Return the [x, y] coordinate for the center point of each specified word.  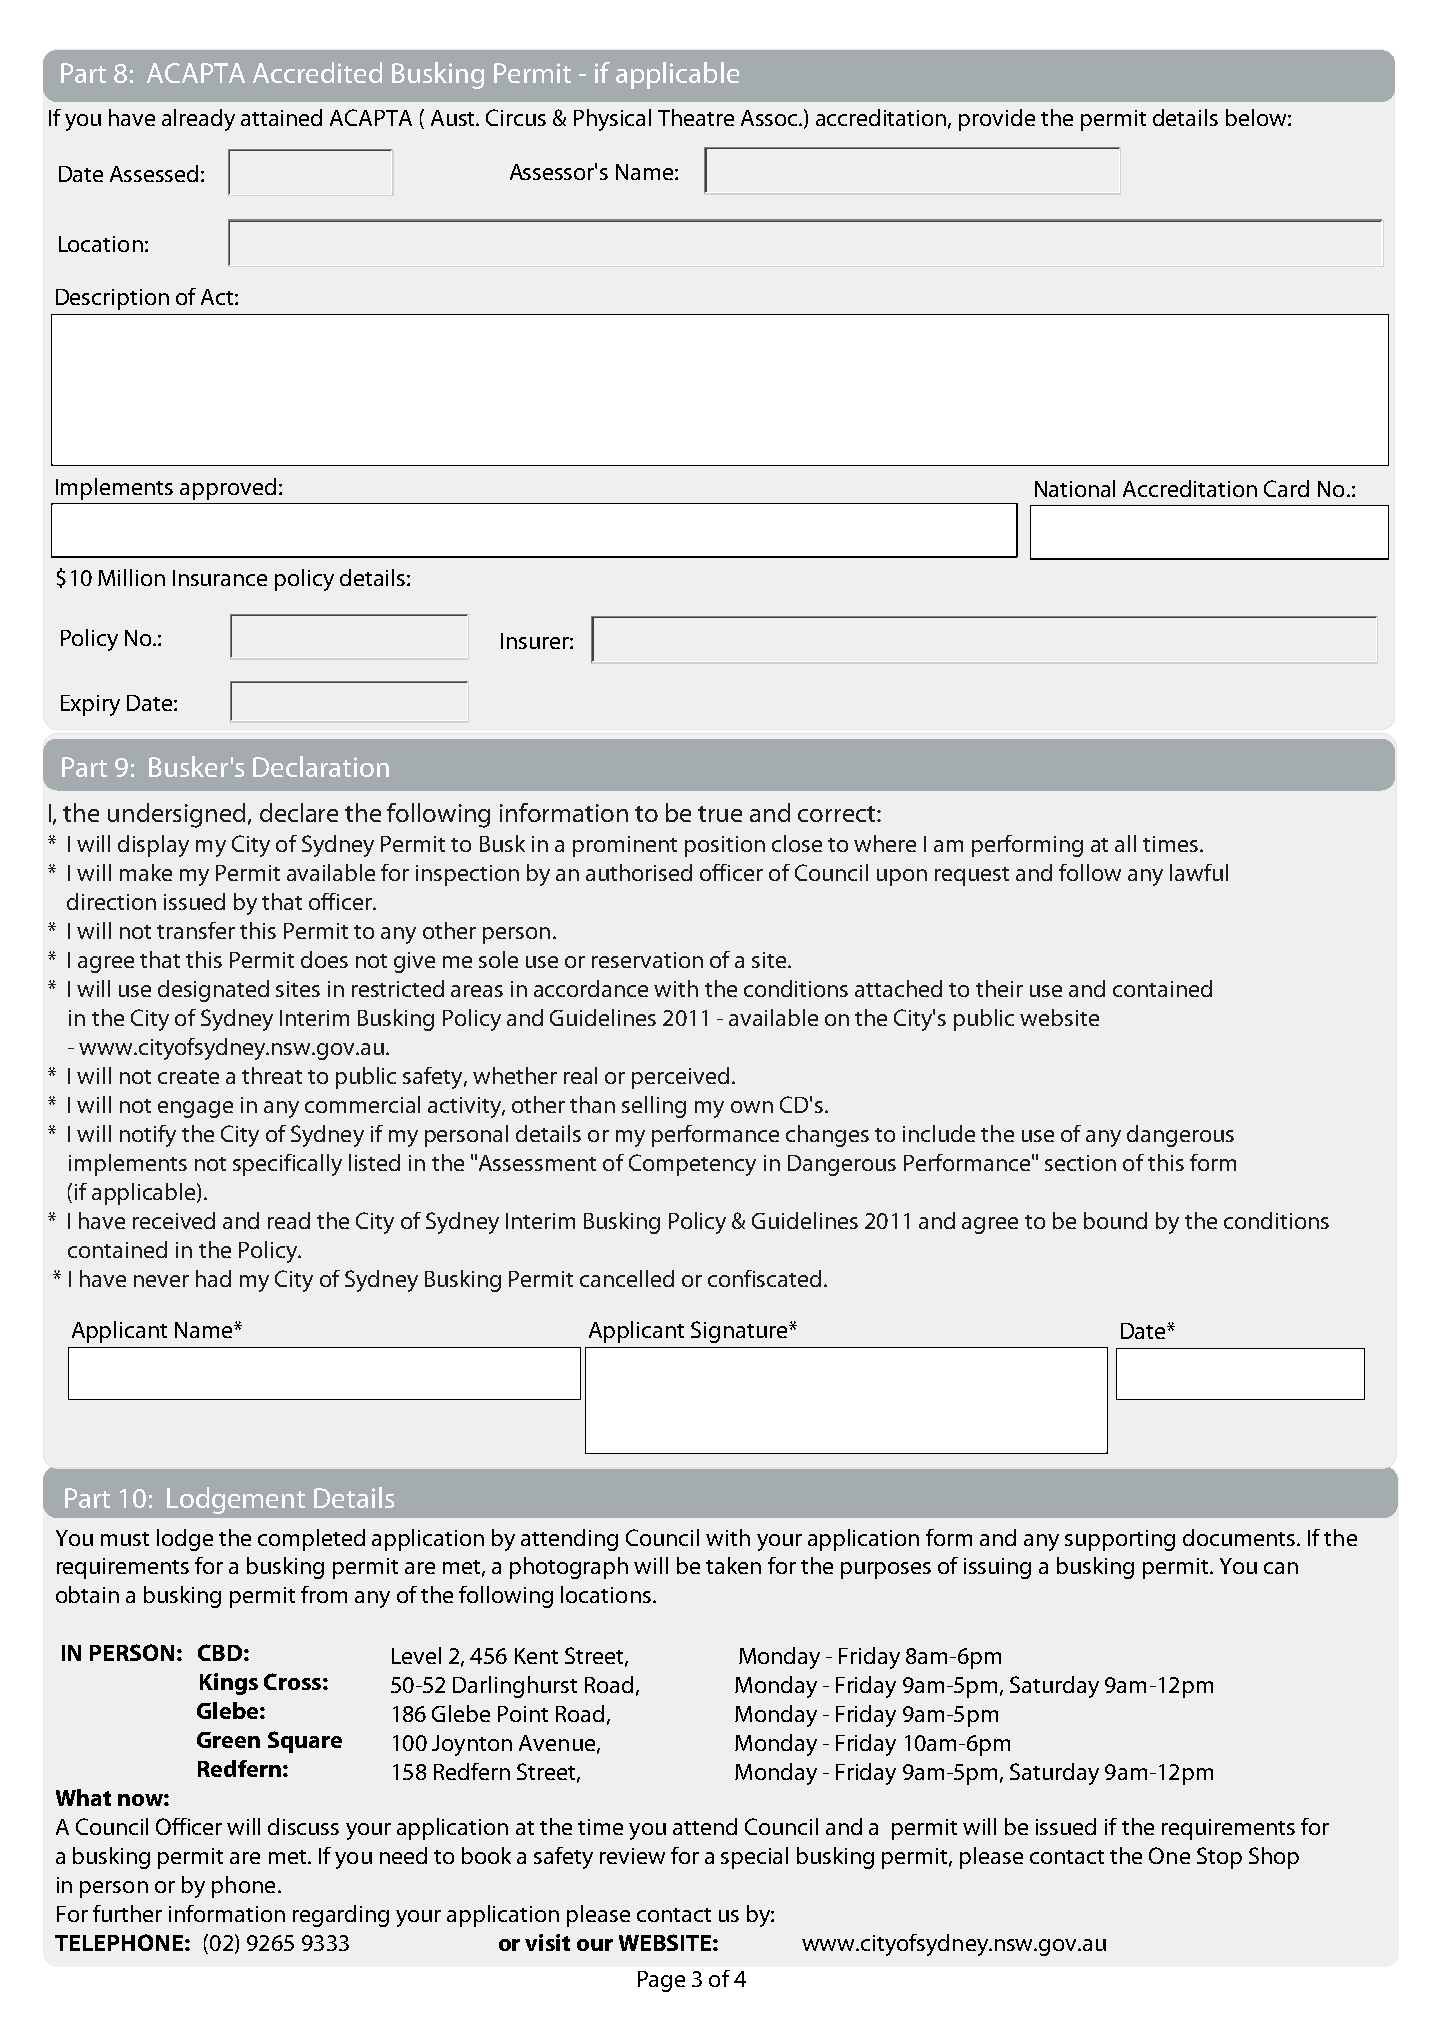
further [127, 1913]
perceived [680, 1078]
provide [997, 120]
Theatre [696, 117]
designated [213, 991]
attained [281, 117]
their [999, 988]
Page [661, 1981]
